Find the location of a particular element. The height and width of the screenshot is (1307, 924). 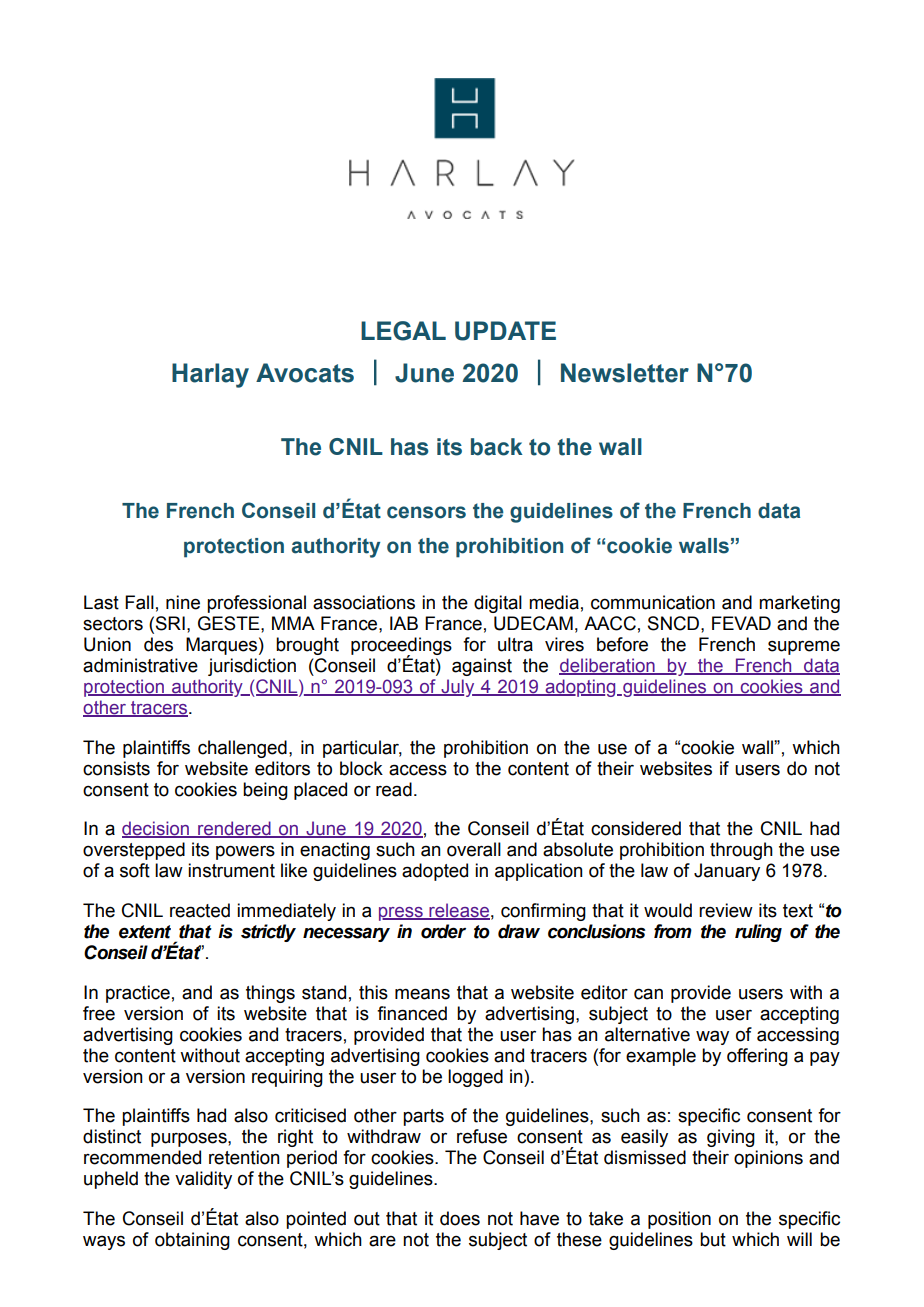

Newsletter is located at coordinates (625, 373).
